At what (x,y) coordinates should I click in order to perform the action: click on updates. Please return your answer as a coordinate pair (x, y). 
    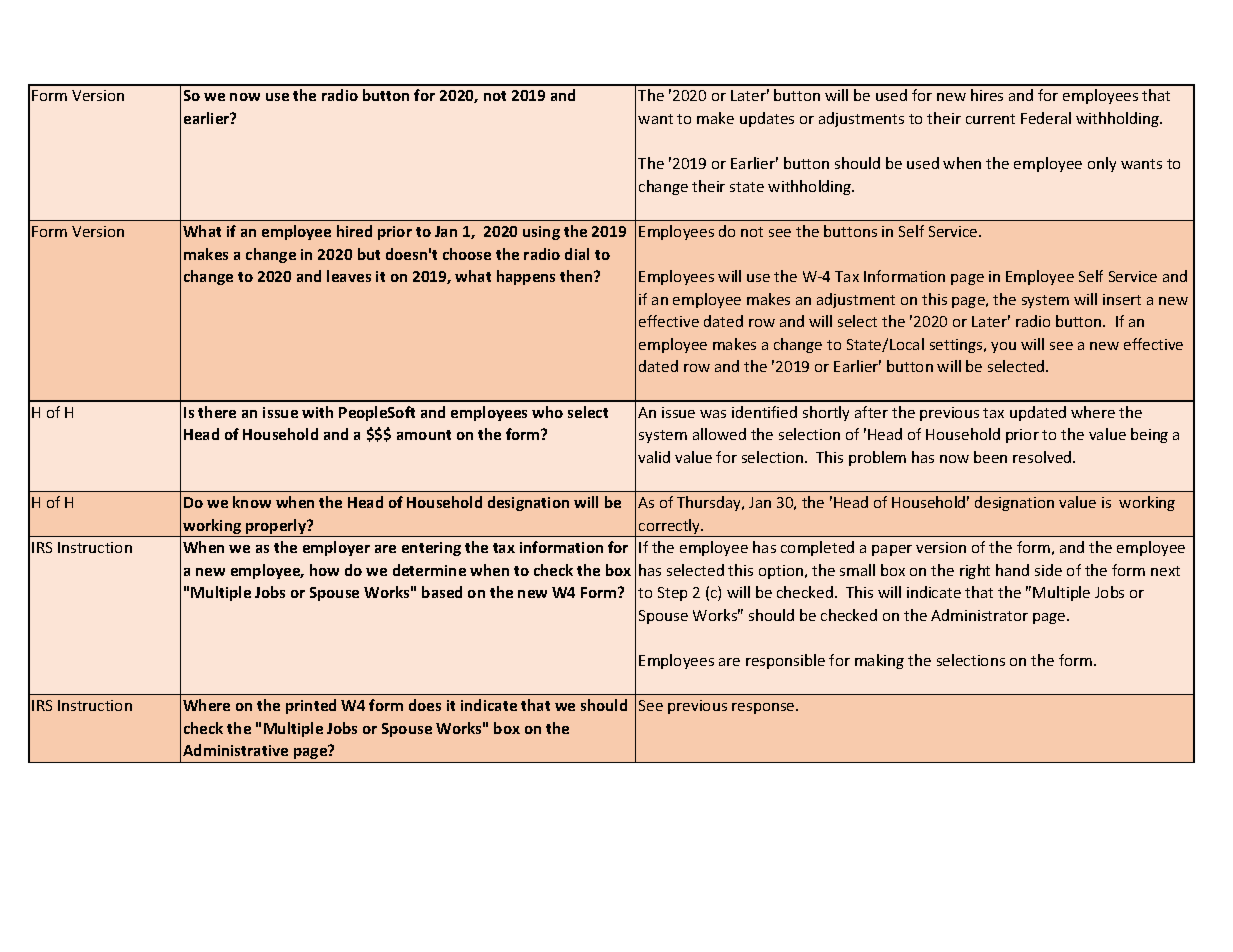
    Looking at the image, I should click on (767, 119).
